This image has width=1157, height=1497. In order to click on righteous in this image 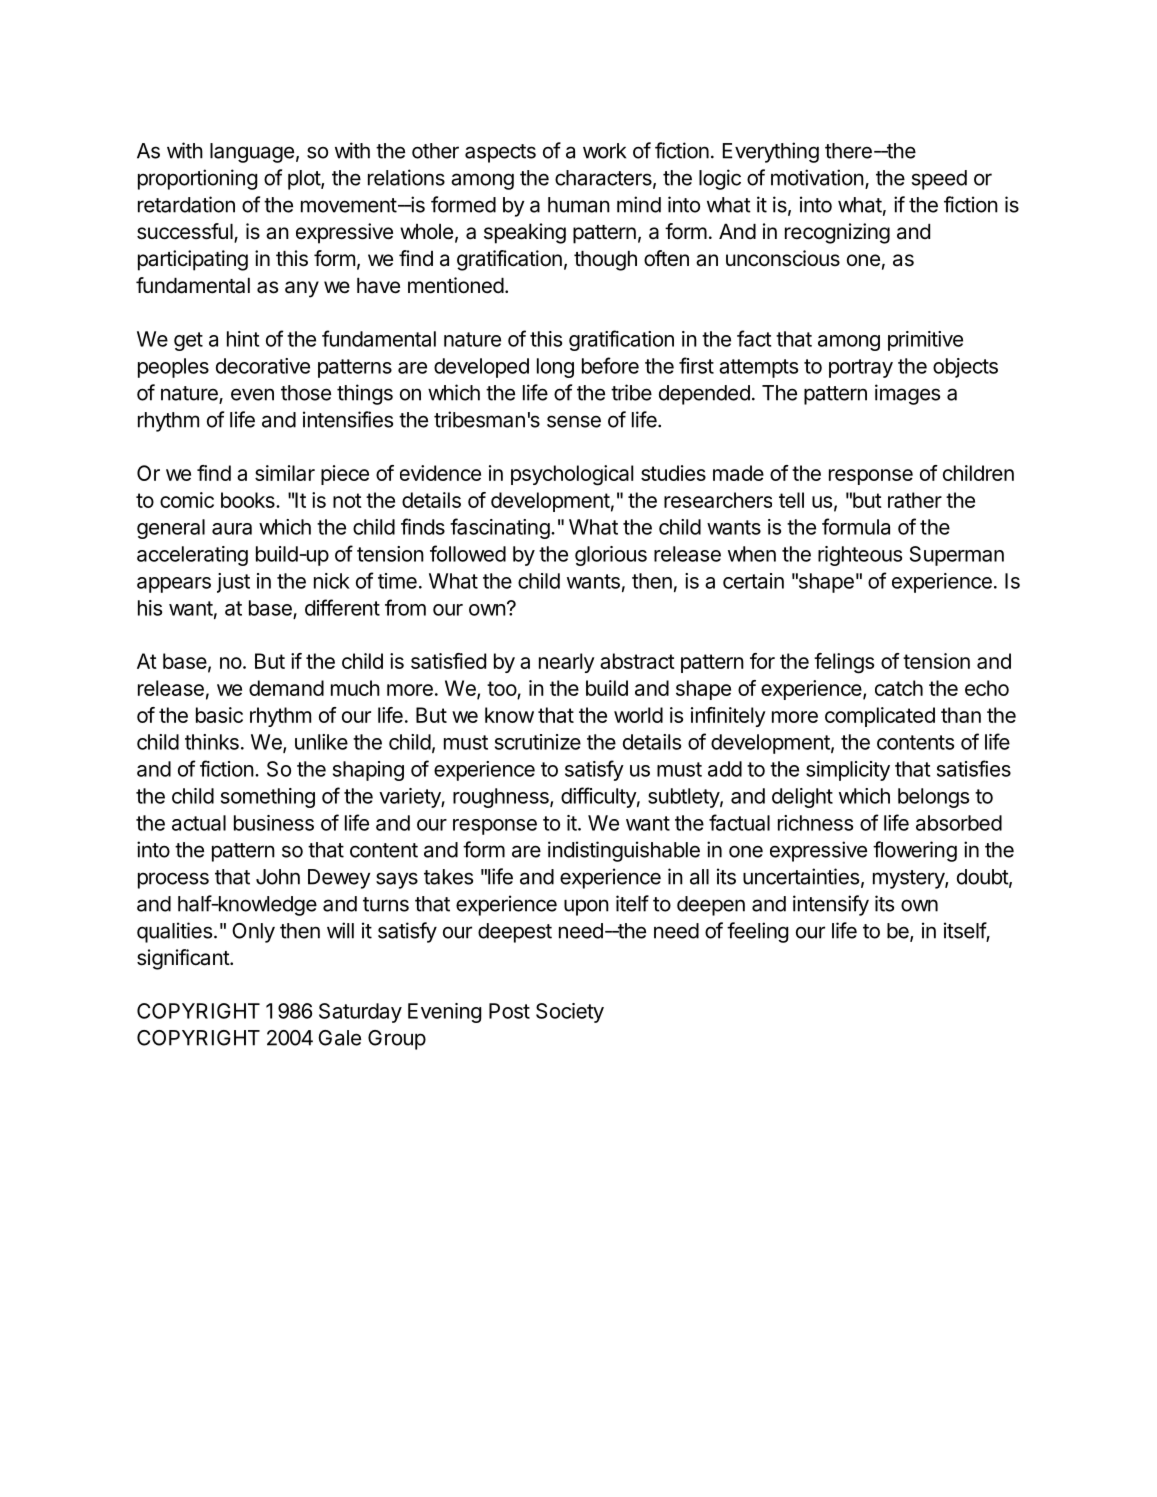, I will do `click(860, 556)`.
